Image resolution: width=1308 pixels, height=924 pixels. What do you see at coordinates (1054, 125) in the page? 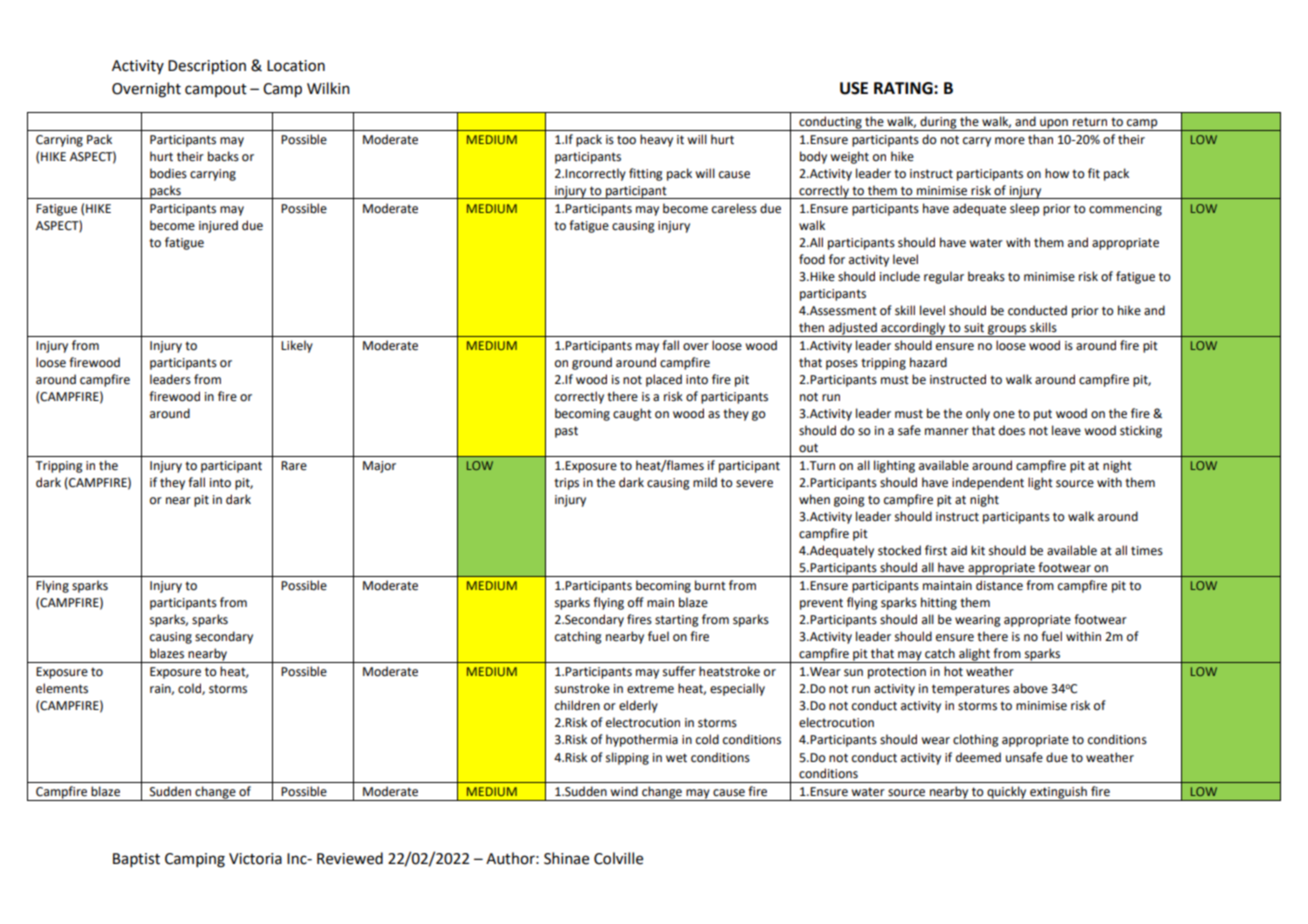
I see `upon` at bounding box center [1054, 125].
